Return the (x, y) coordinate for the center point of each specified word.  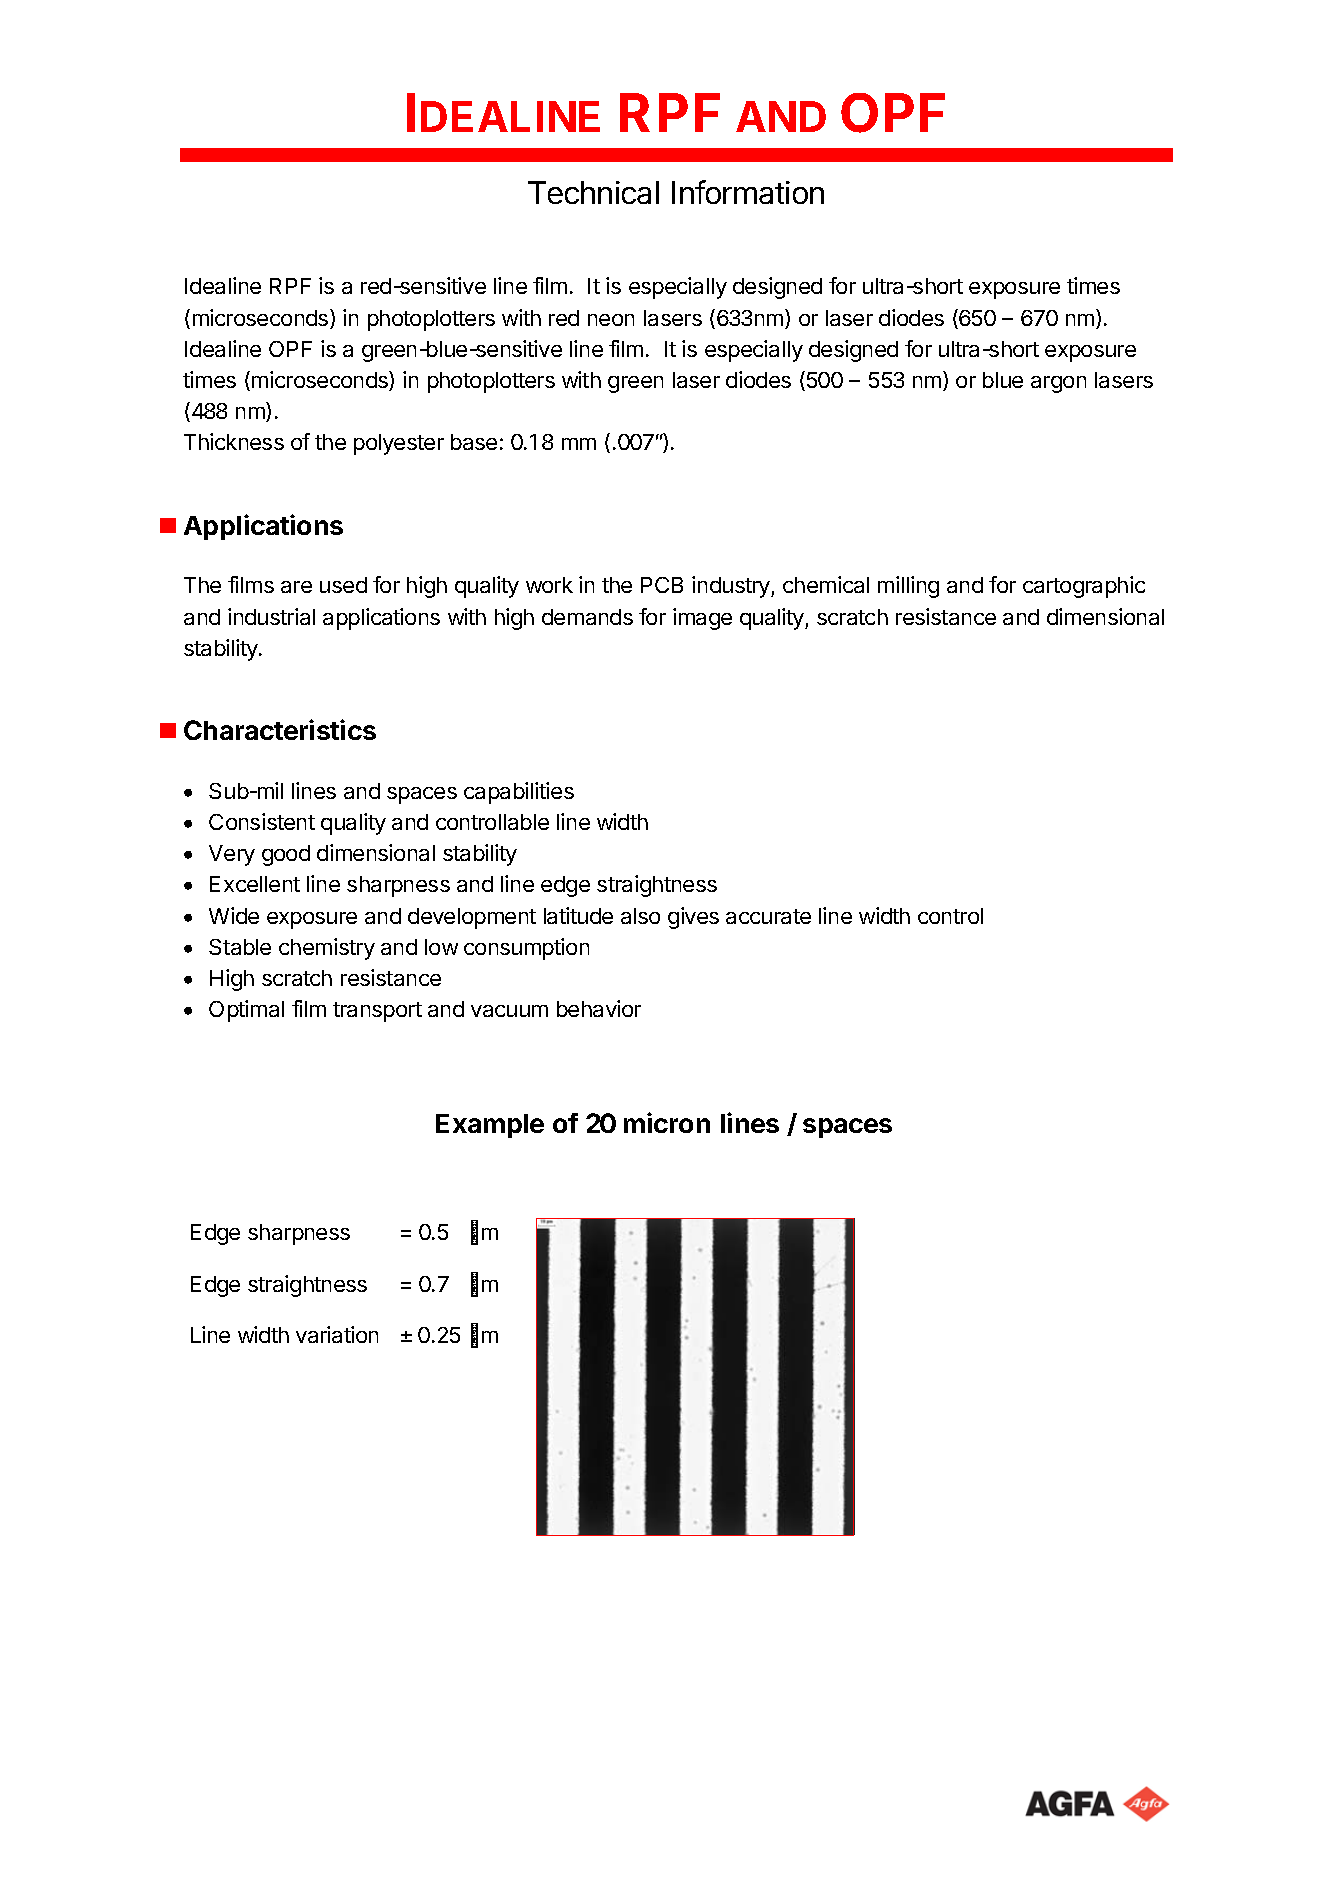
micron (667, 1122)
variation (337, 1334)
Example (490, 1126)
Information (748, 192)
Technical (593, 192)
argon (1058, 384)
